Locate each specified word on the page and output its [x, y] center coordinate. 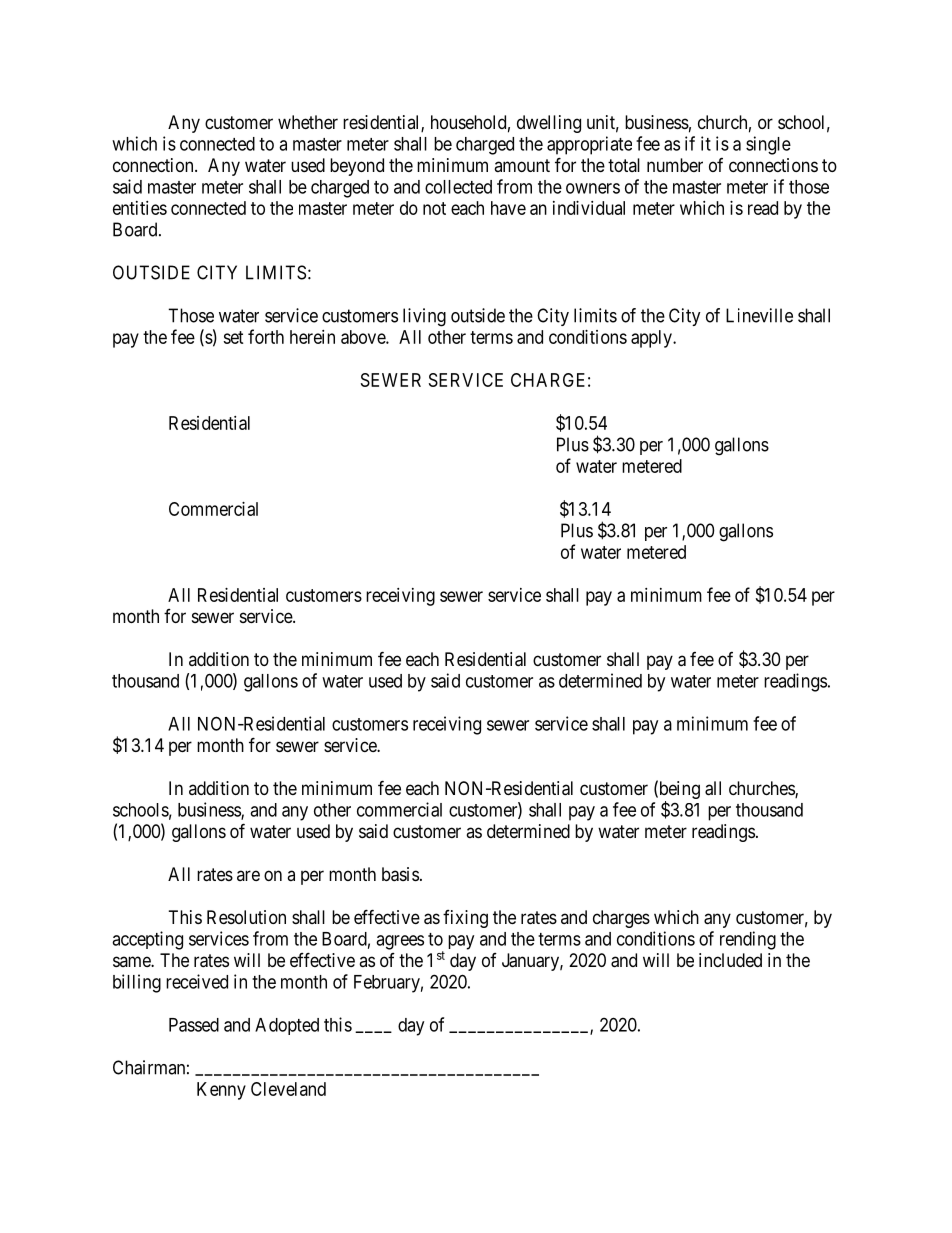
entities [140, 208]
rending [748, 940]
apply [652, 339]
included [730, 960]
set [233, 337]
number [675, 165]
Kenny [221, 1091]
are [248, 875]
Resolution [246, 917]
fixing [465, 919]
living [424, 317]
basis [400, 874]
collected [458, 187]
